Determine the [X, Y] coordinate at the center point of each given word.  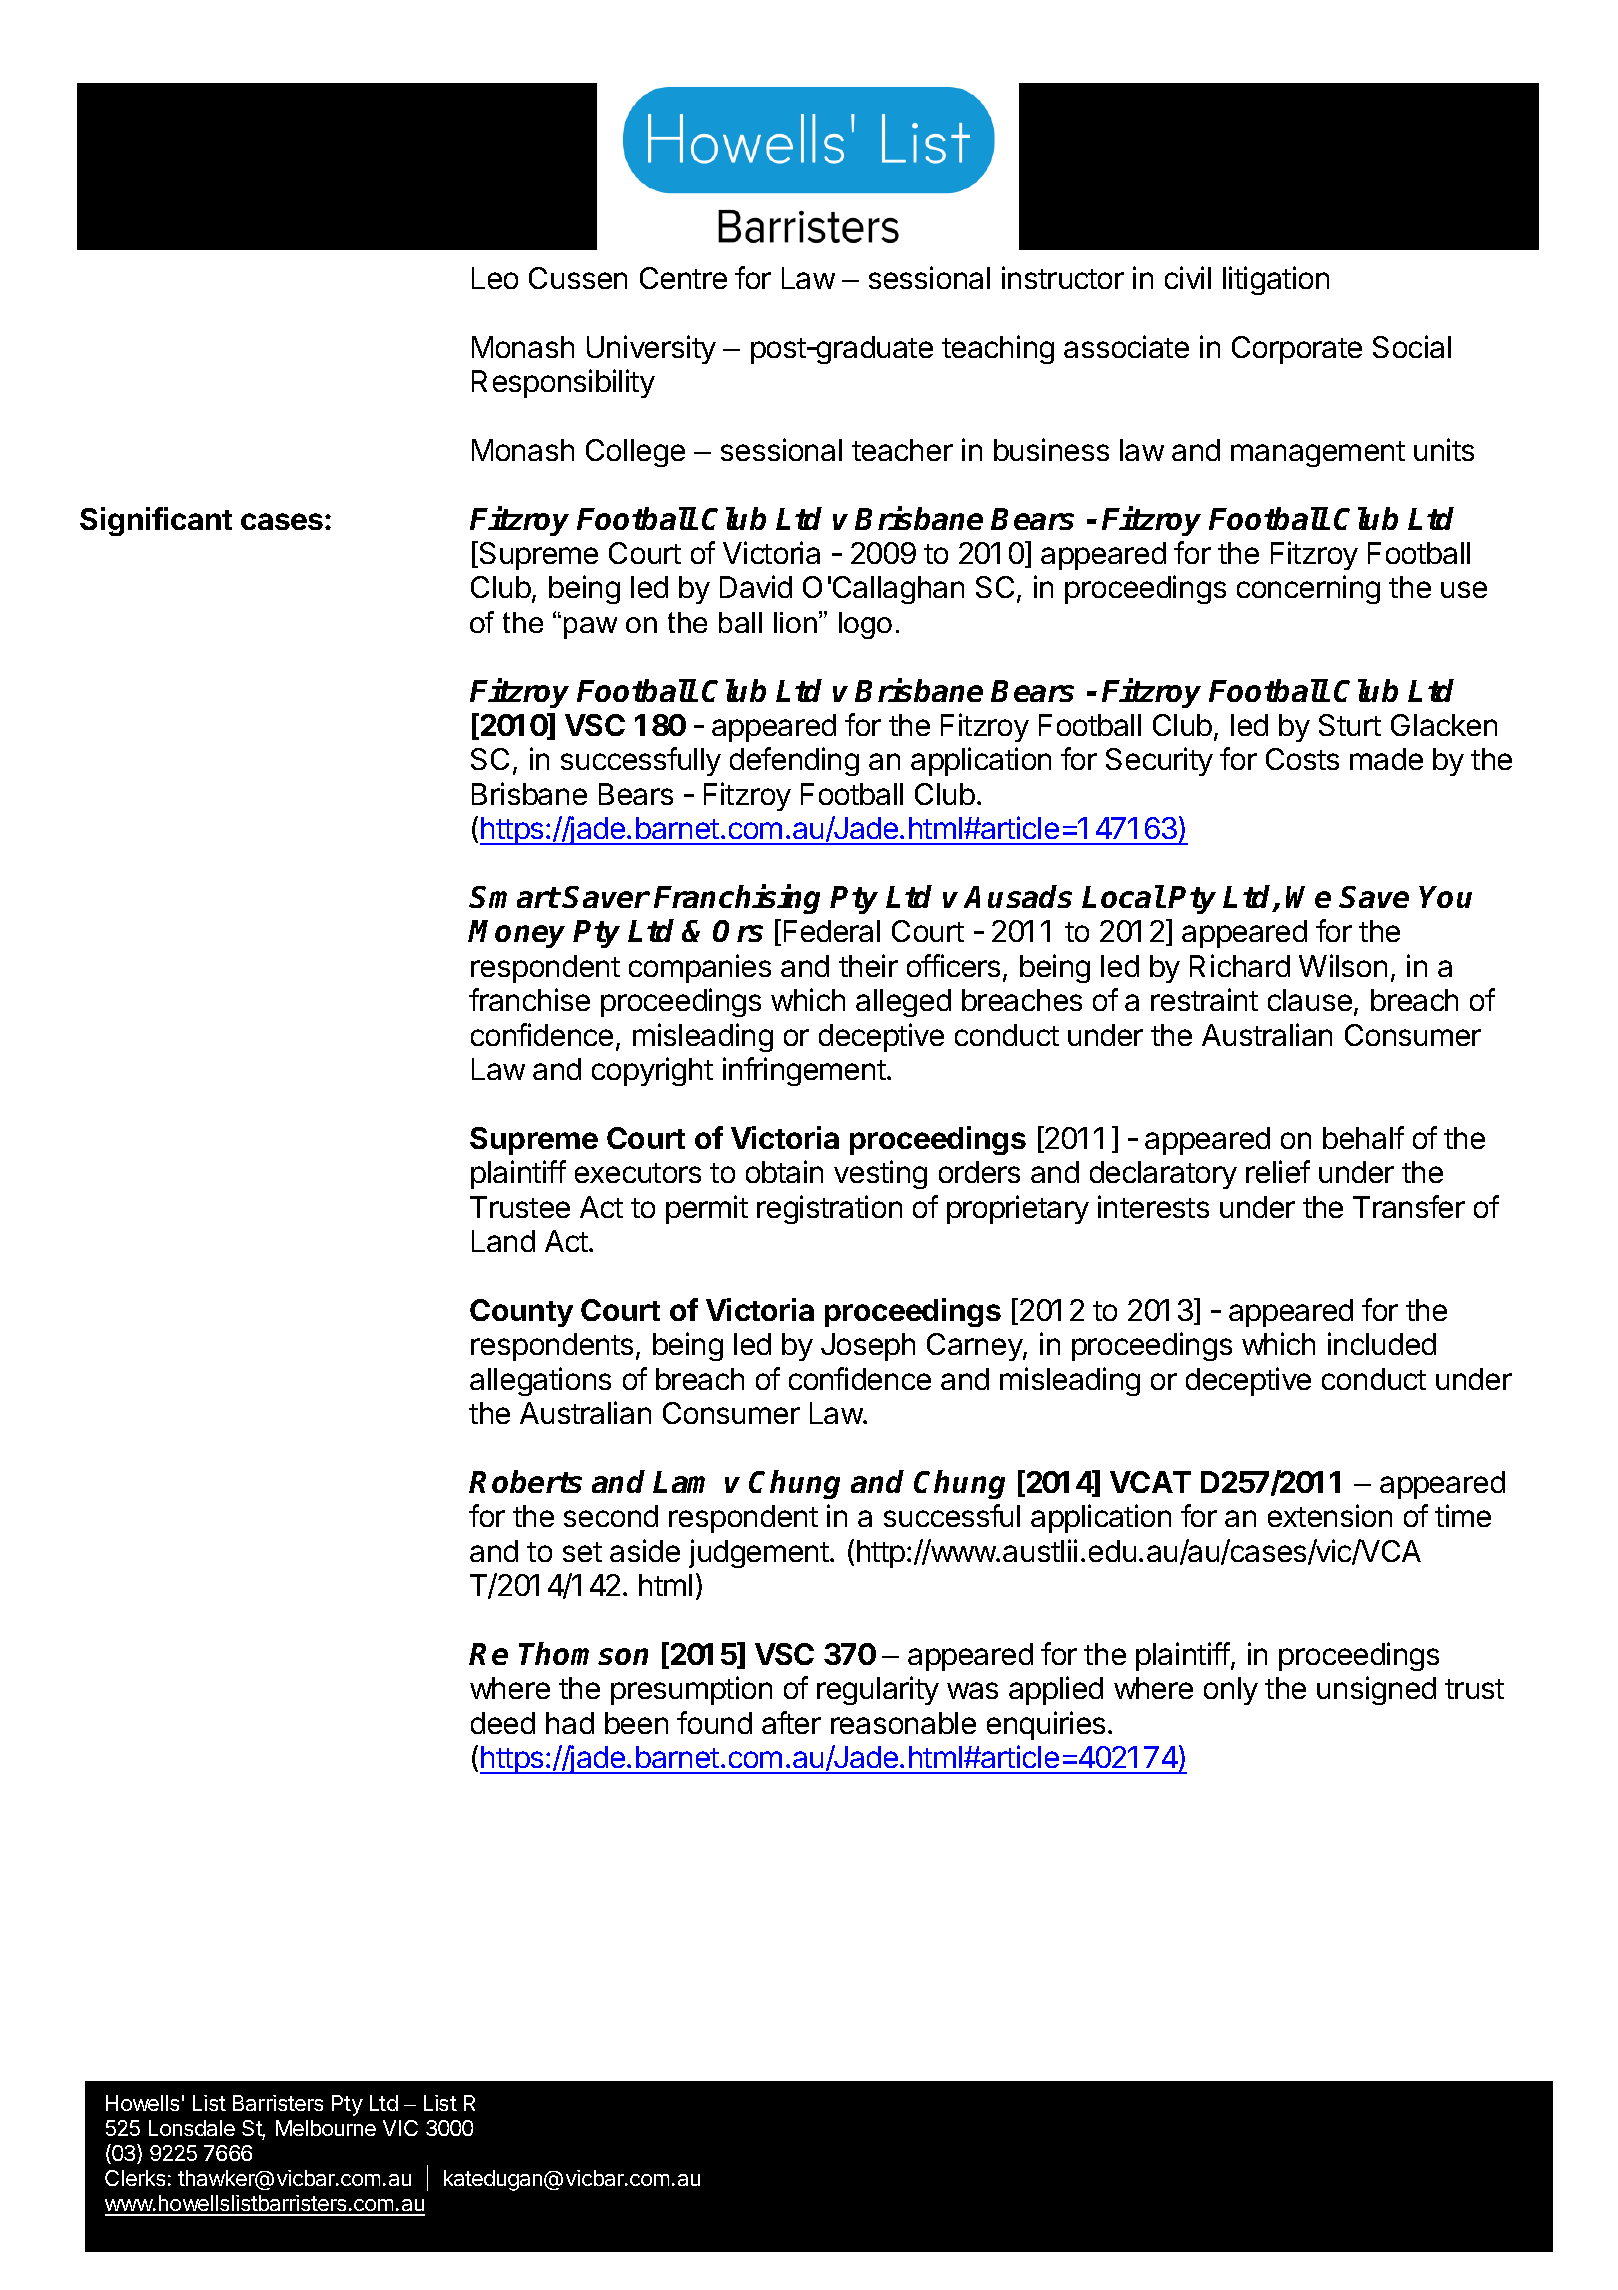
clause [1310, 1000]
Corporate [1297, 350]
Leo [495, 278]
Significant [156, 521]
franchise [529, 999]
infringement [804, 1071]
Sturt [1350, 725]
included [1382, 1343]
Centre [683, 278]
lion [795, 622]
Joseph [868, 1347]
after [791, 1722]
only [1231, 1691]
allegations [540, 1381]
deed [503, 1723]
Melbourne [326, 2128]
